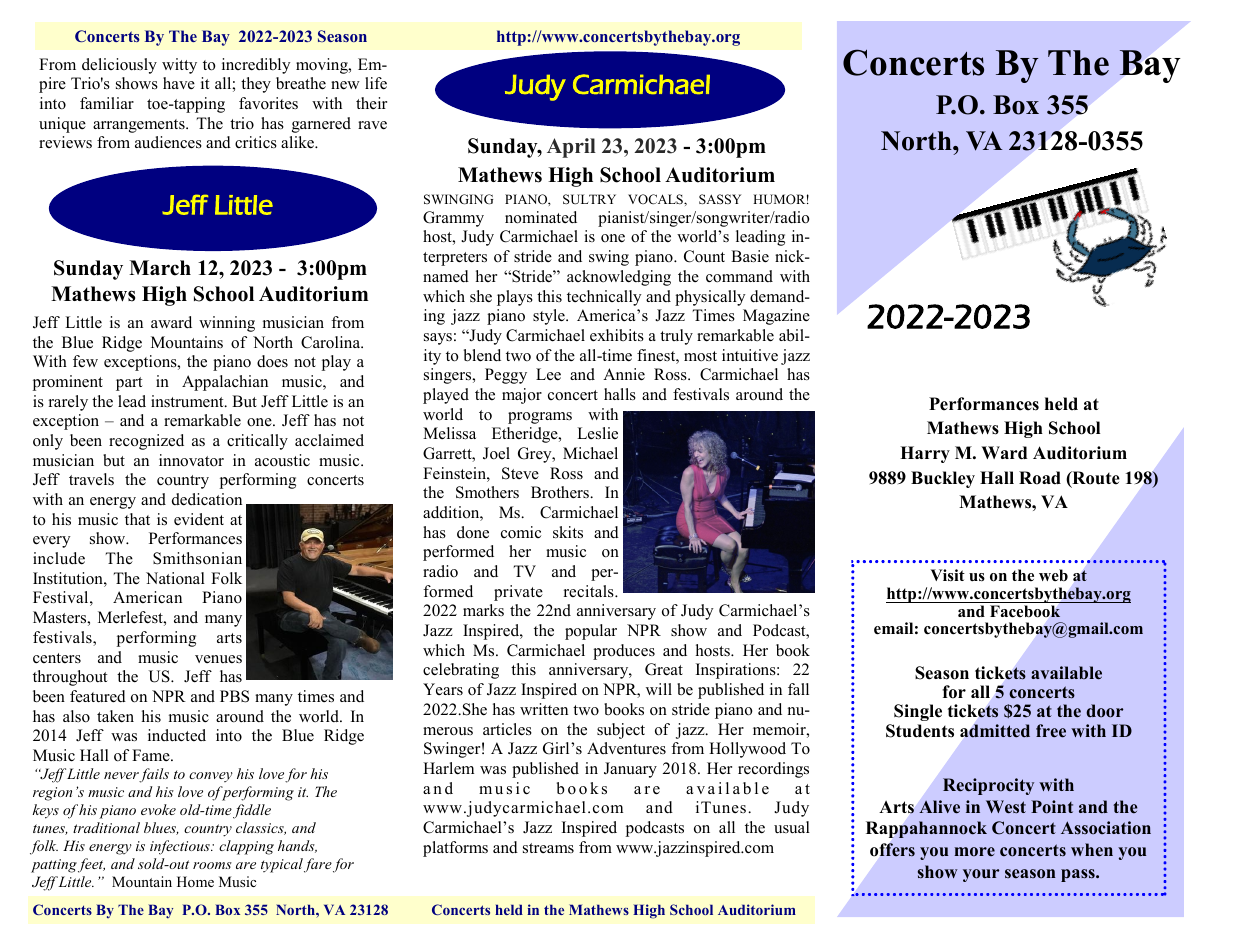  What do you see at coordinates (227, 324) in the screenshot?
I see `winning` at bounding box center [227, 324].
